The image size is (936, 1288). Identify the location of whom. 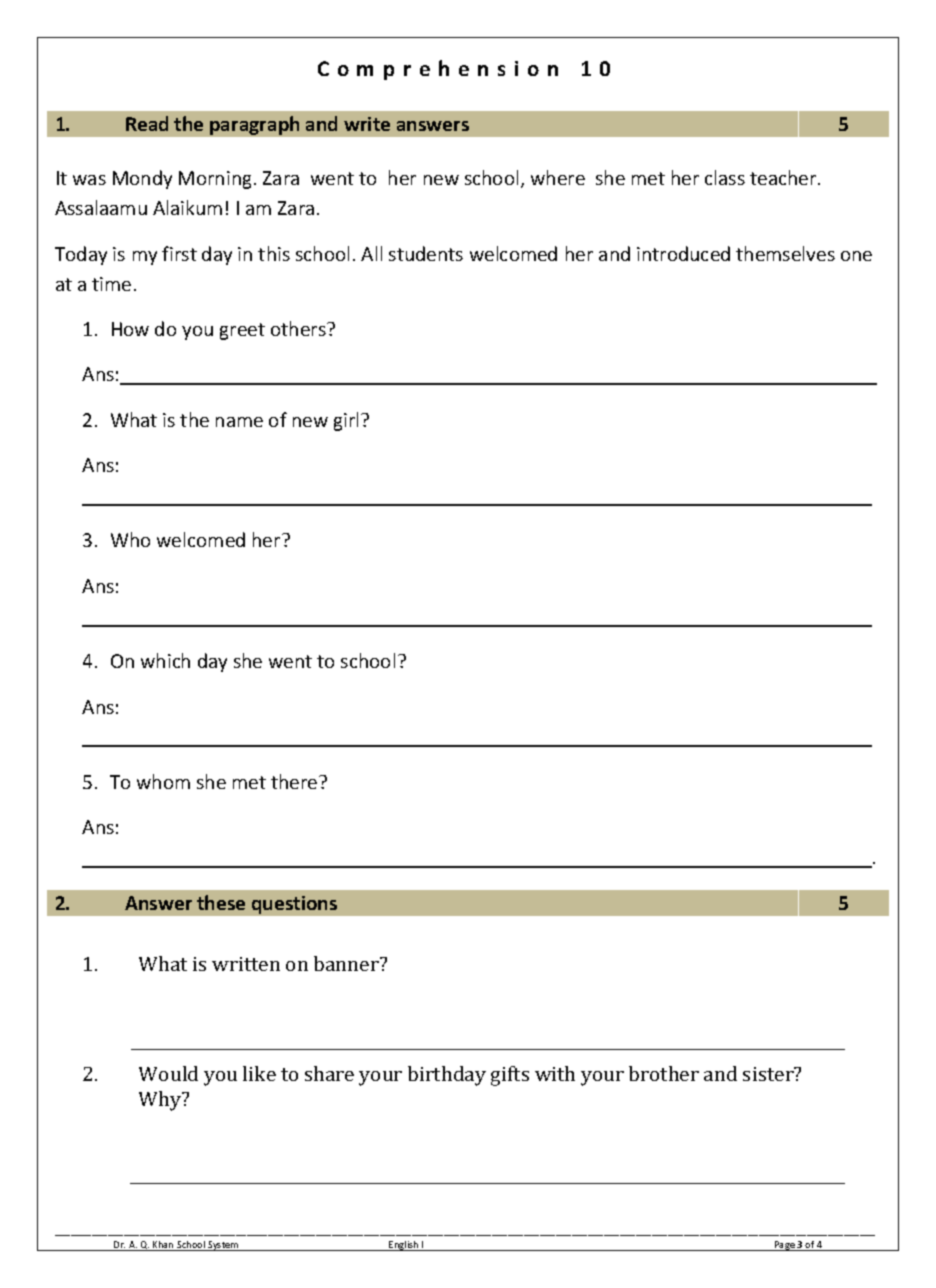
(163, 781).
